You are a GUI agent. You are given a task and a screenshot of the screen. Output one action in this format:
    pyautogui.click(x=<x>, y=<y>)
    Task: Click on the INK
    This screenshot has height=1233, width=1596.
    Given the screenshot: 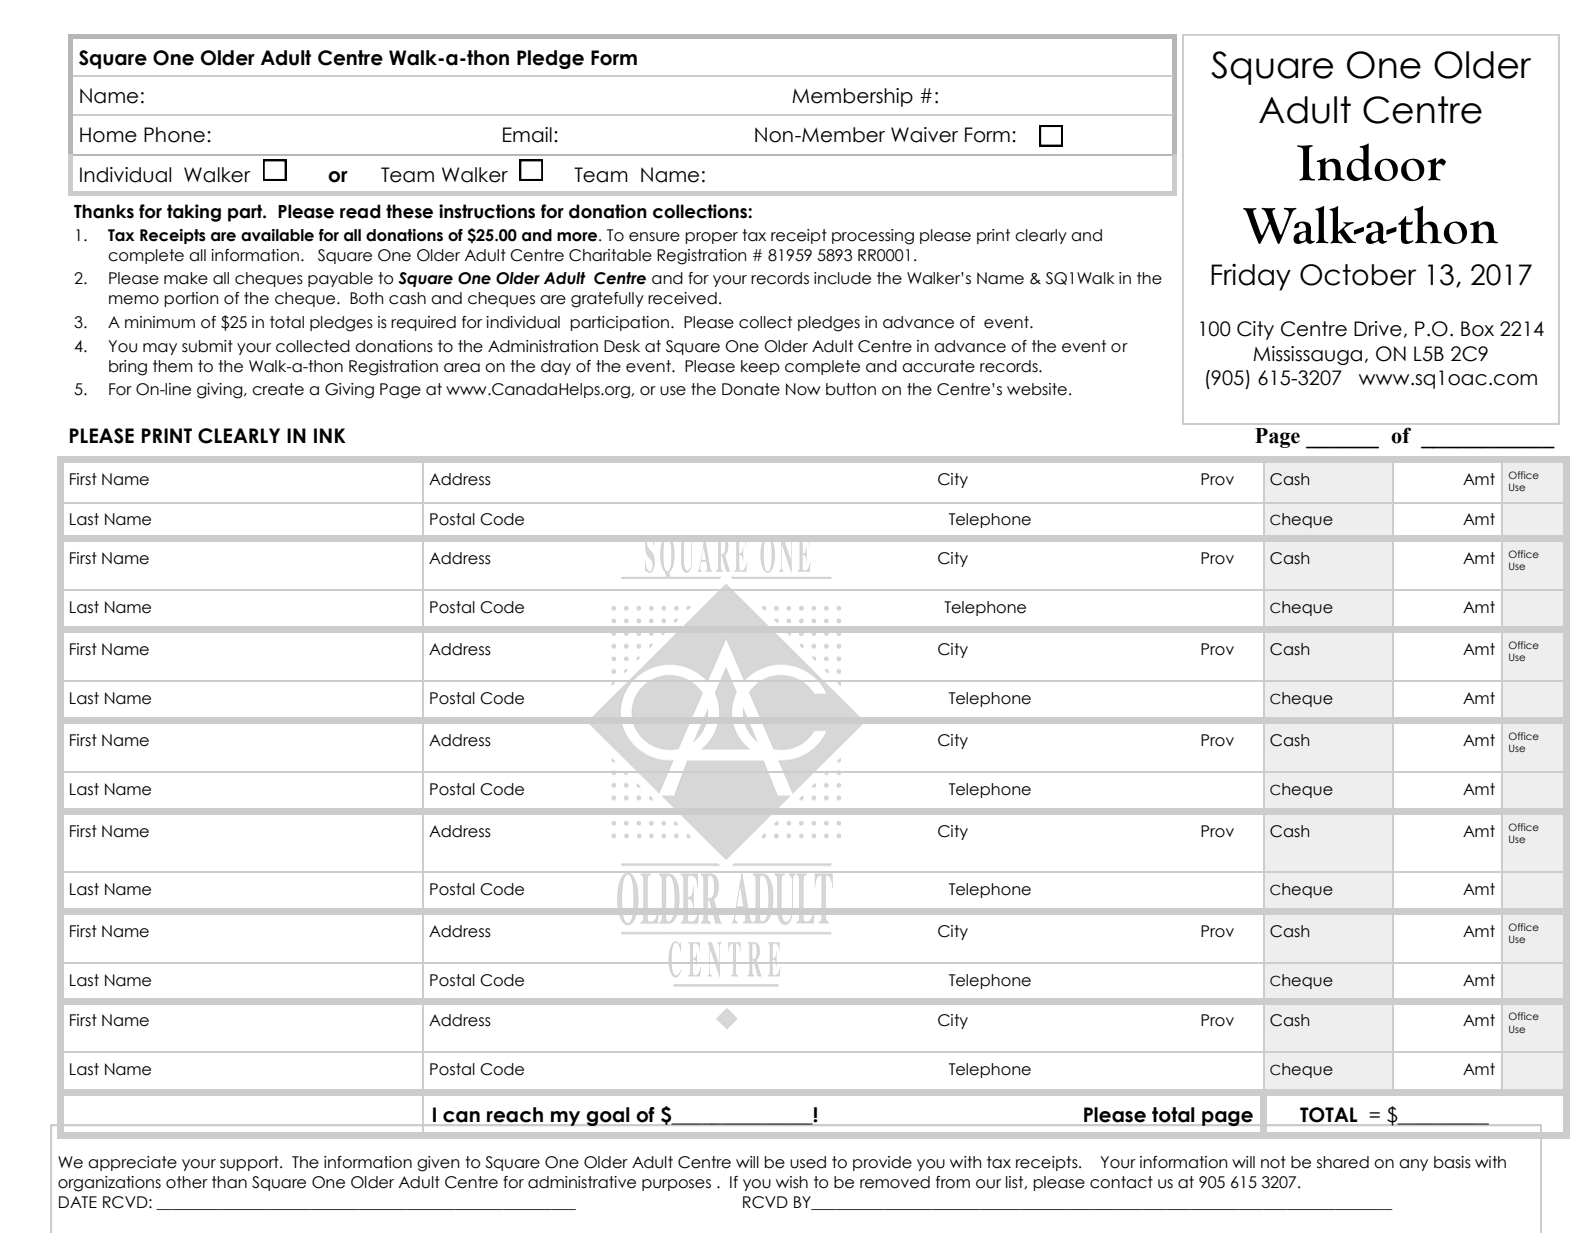 What is the action you would take?
    pyautogui.click(x=330, y=435)
